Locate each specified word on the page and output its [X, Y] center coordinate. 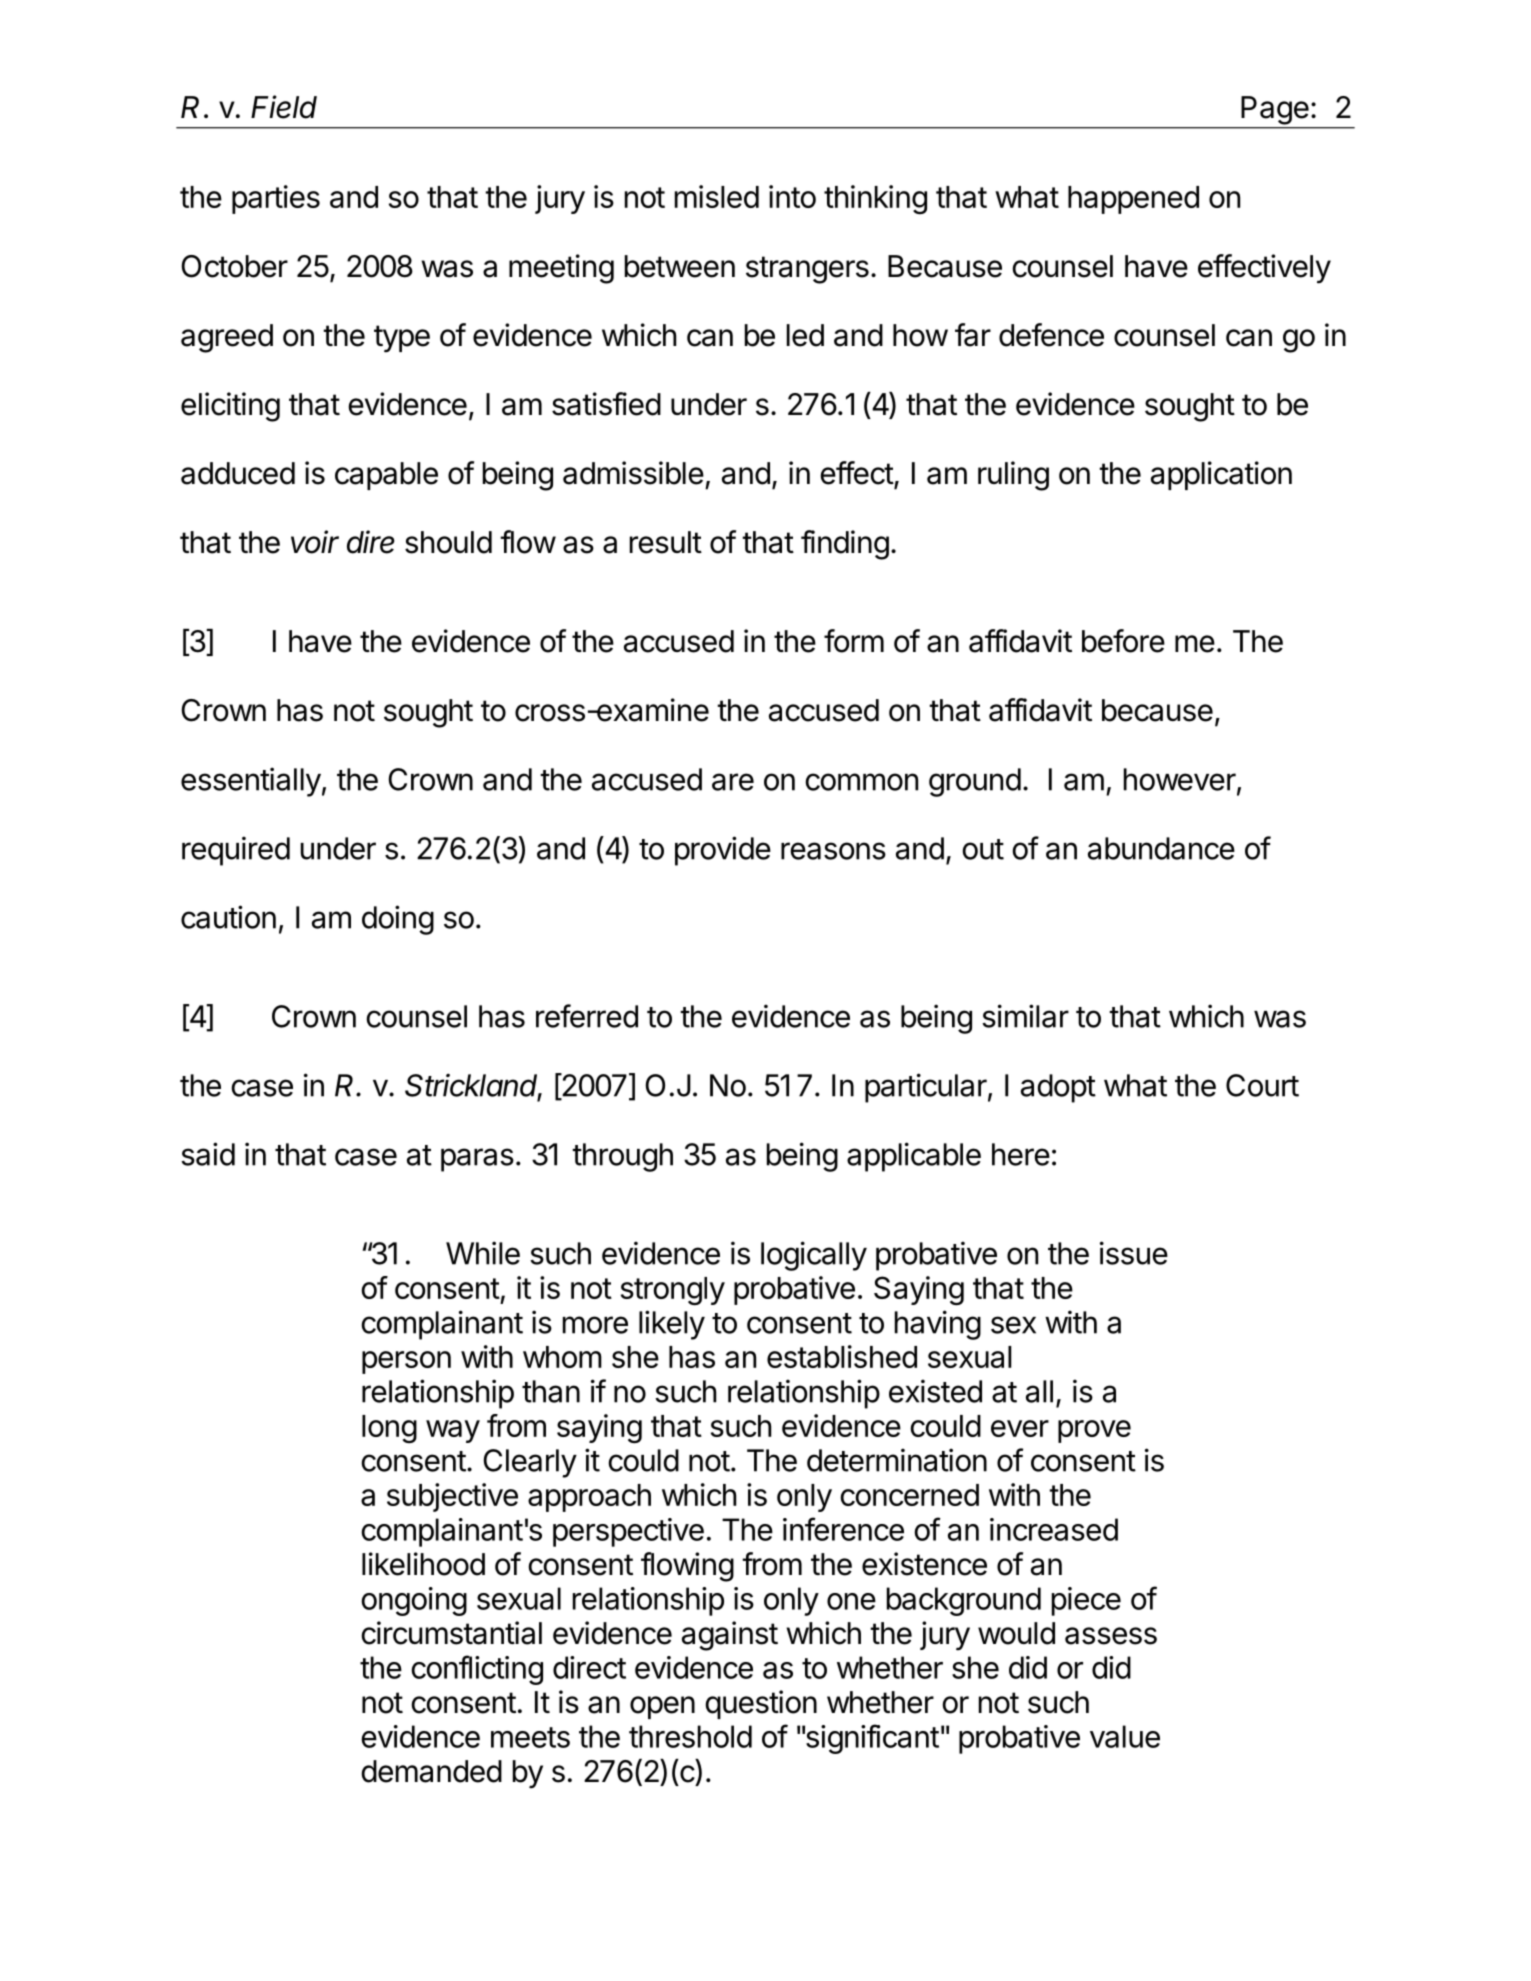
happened [1133, 200]
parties [276, 199]
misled [717, 196]
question [761, 1704]
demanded [431, 1771]
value [1125, 1736]
